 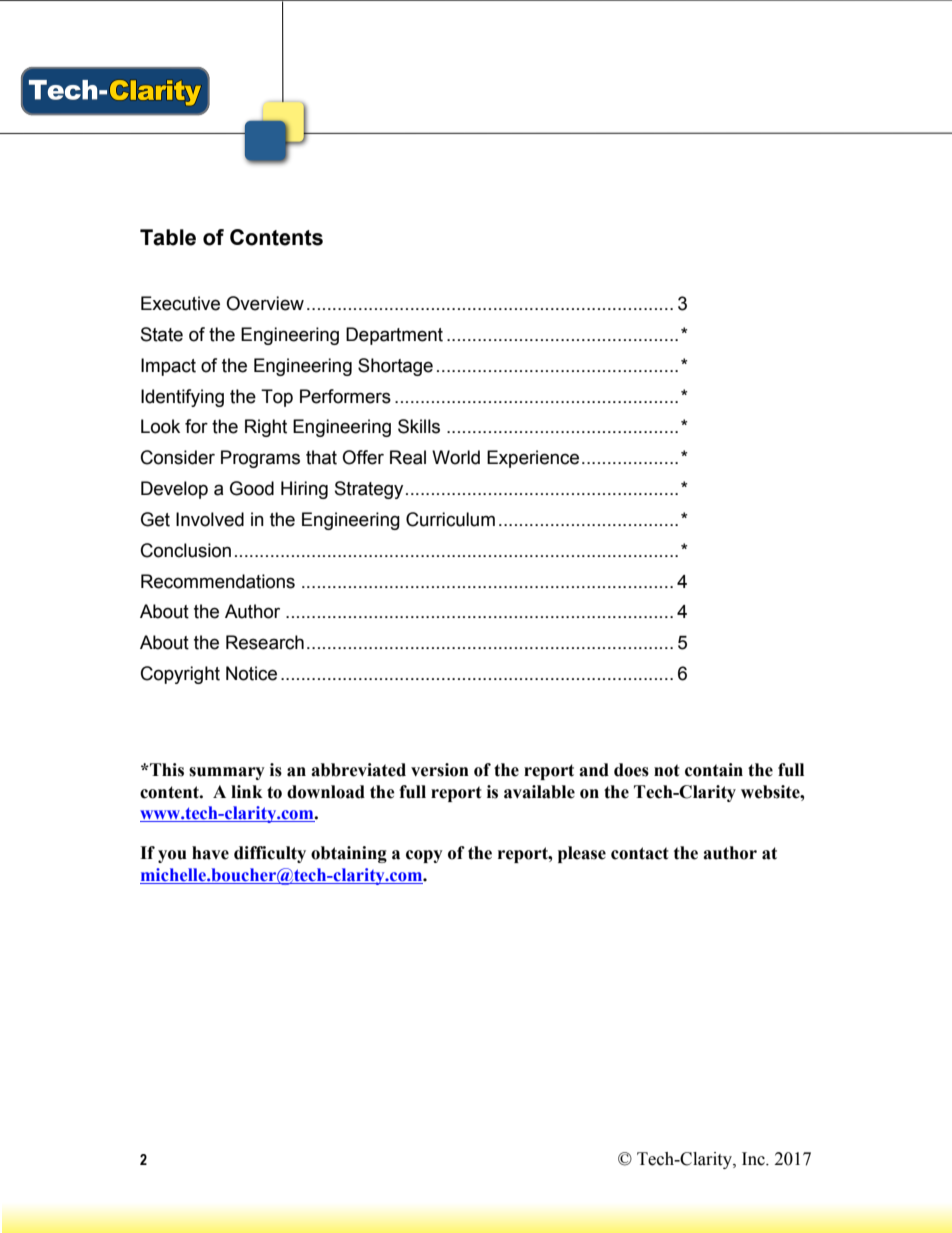 What do you see at coordinates (394, 336) in the screenshot?
I see `Department` at bounding box center [394, 336].
